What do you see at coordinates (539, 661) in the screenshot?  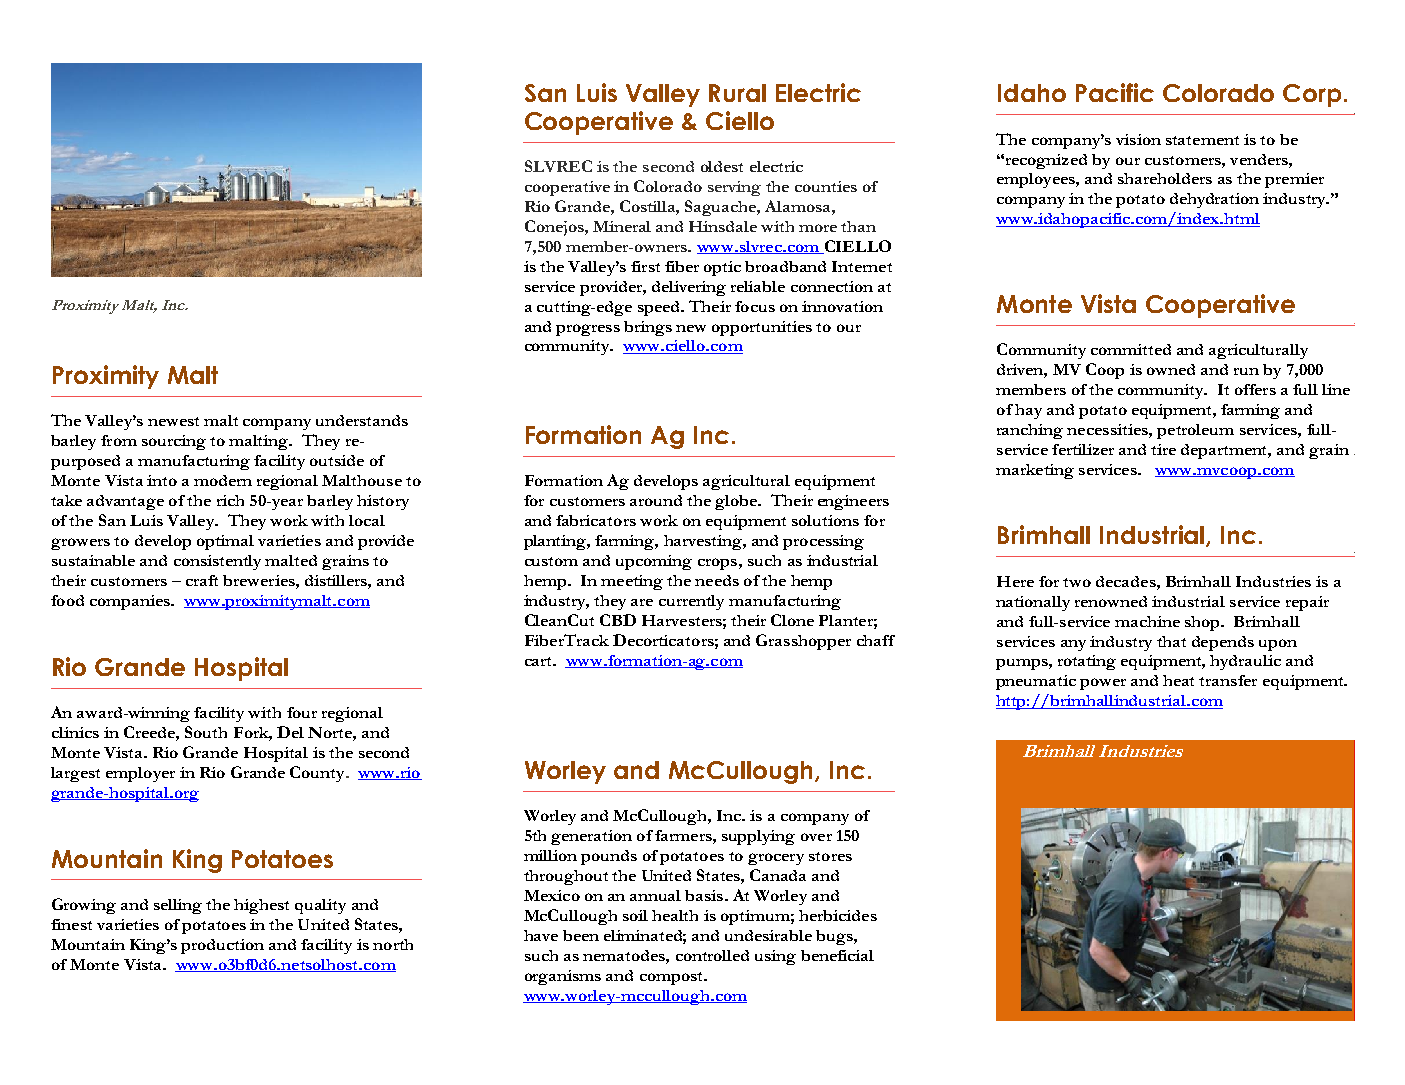 I see `cart` at bounding box center [539, 661].
